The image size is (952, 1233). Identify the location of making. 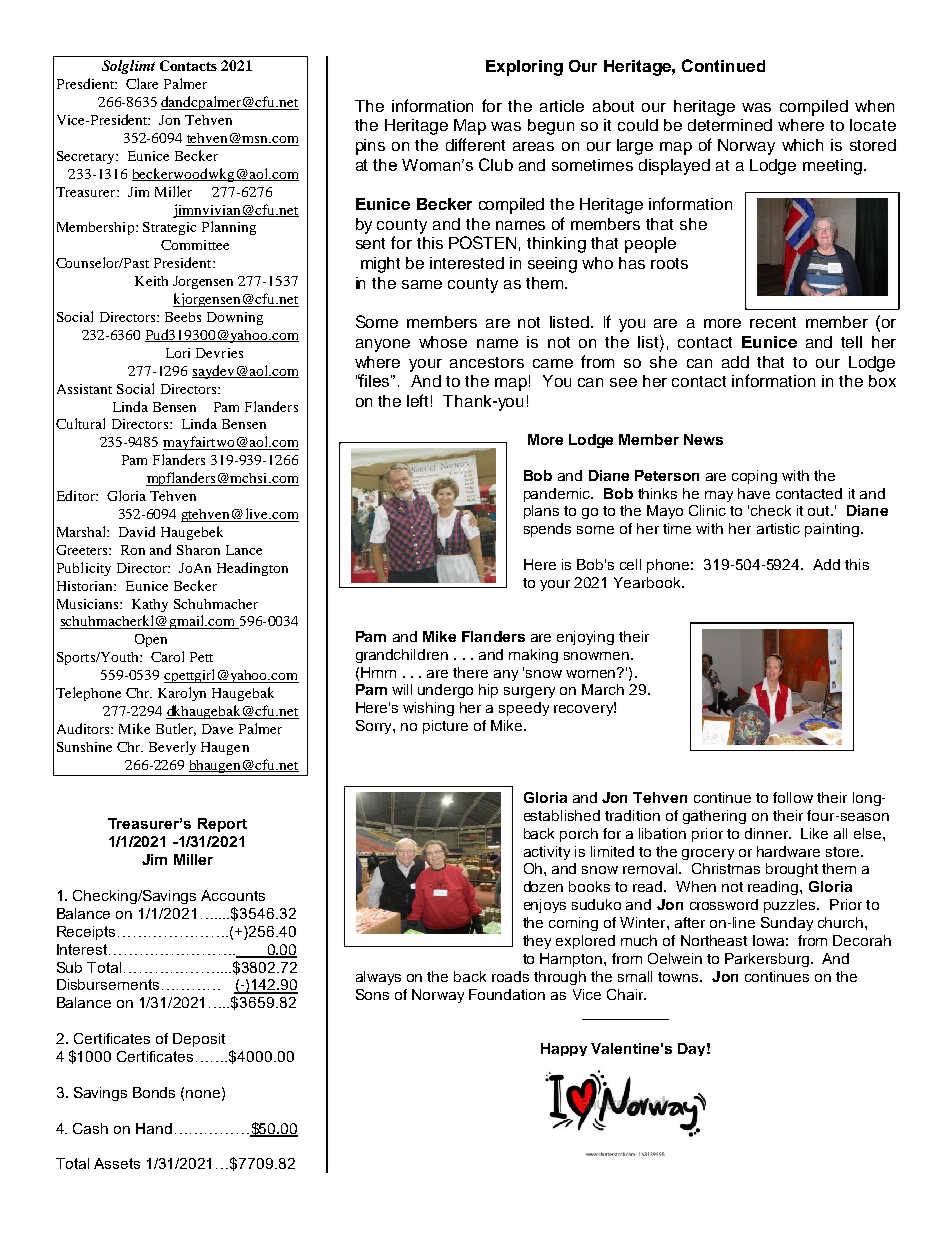
(533, 656).
